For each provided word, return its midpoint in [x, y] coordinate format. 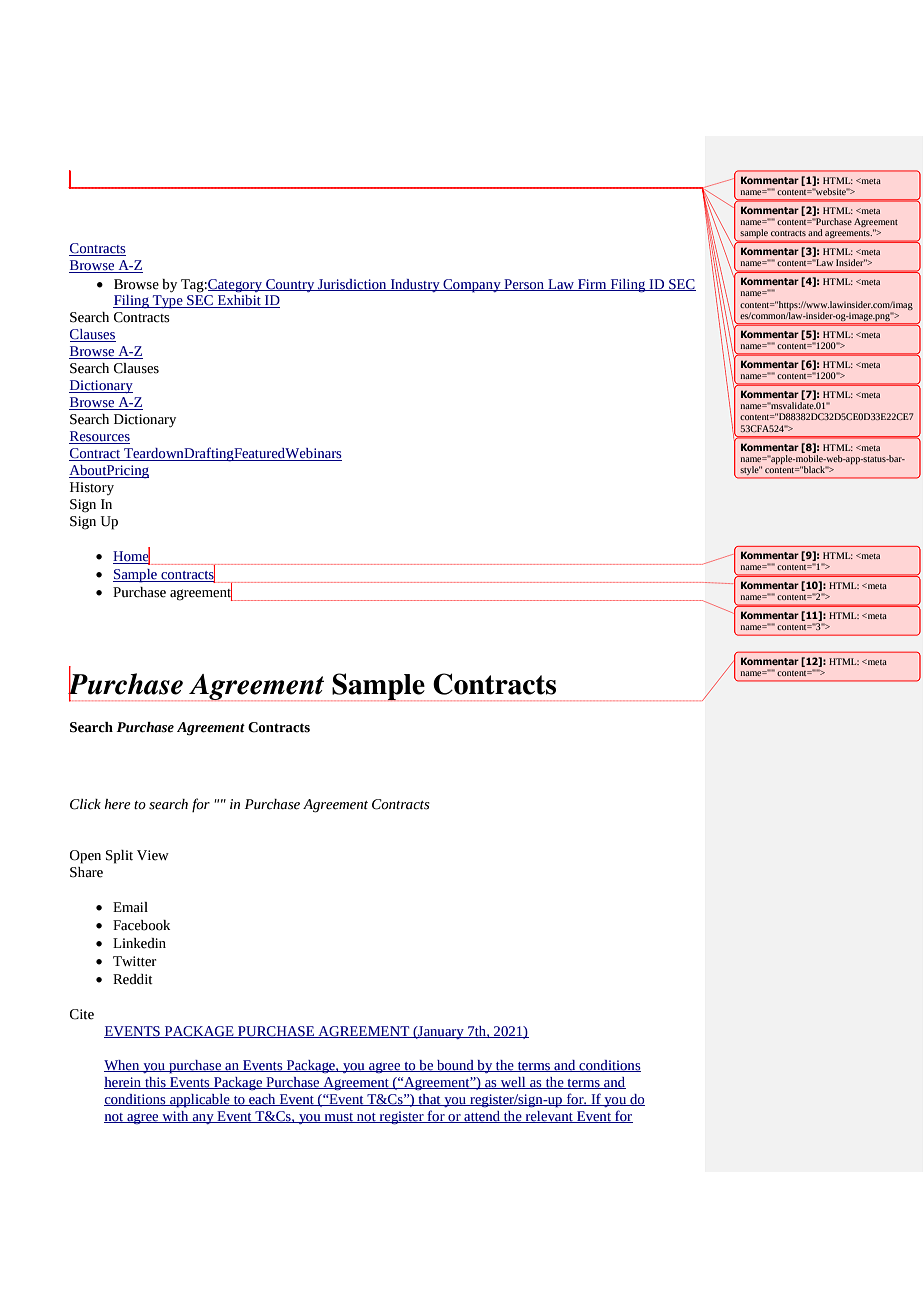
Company [472, 286]
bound [455, 1066]
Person [524, 285]
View [153, 855]
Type [168, 302]
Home [131, 556]
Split [119, 857]
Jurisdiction [352, 285]
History [92, 488]
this [155, 1083]
